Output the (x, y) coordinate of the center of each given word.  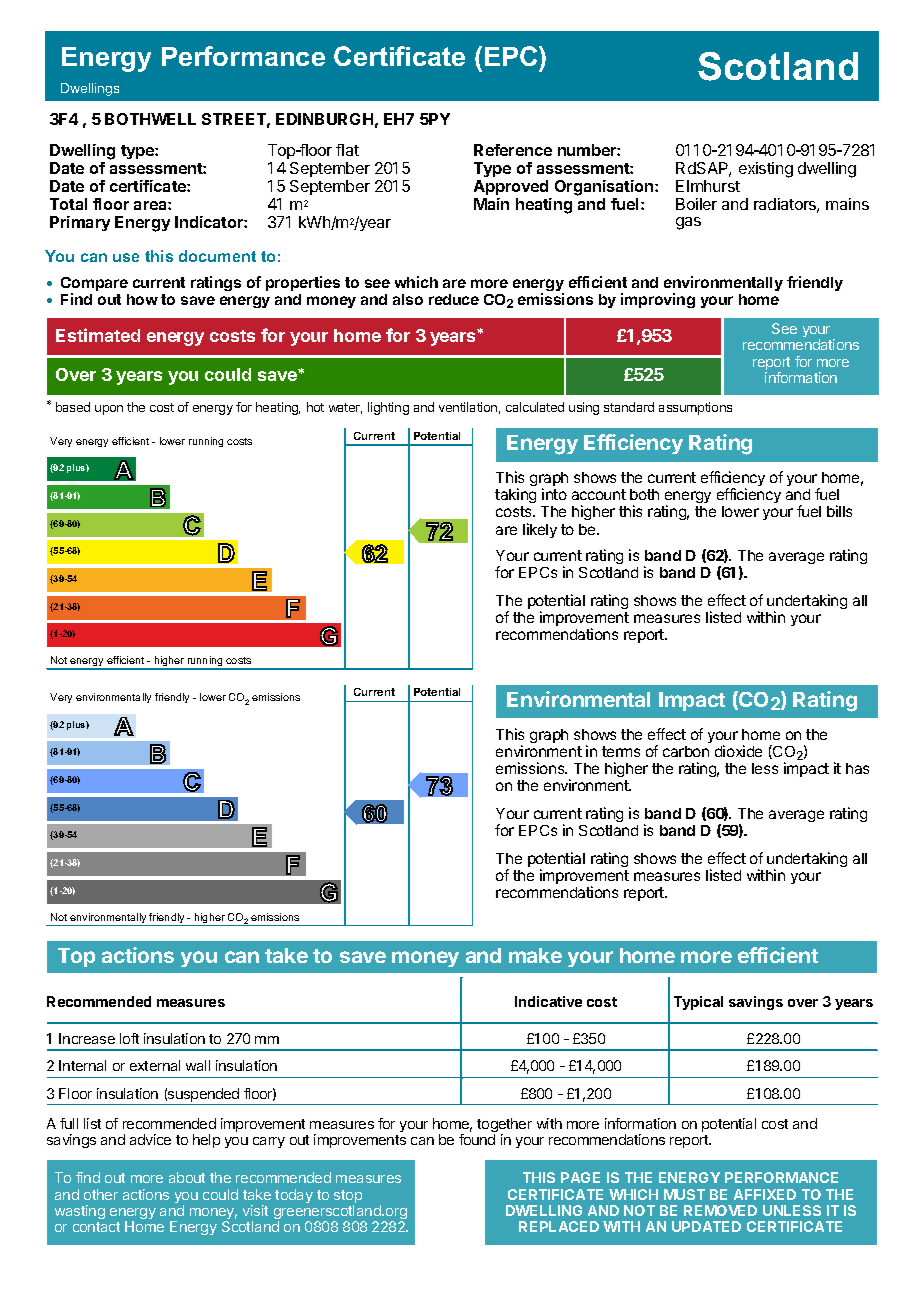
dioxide (738, 751)
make (535, 955)
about (187, 1177)
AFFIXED (765, 1194)
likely (540, 530)
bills (839, 511)
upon (109, 410)
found (477, 1139)
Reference (513, 150)
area (151, 205)
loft (129, 1038)
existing (766, 170)
